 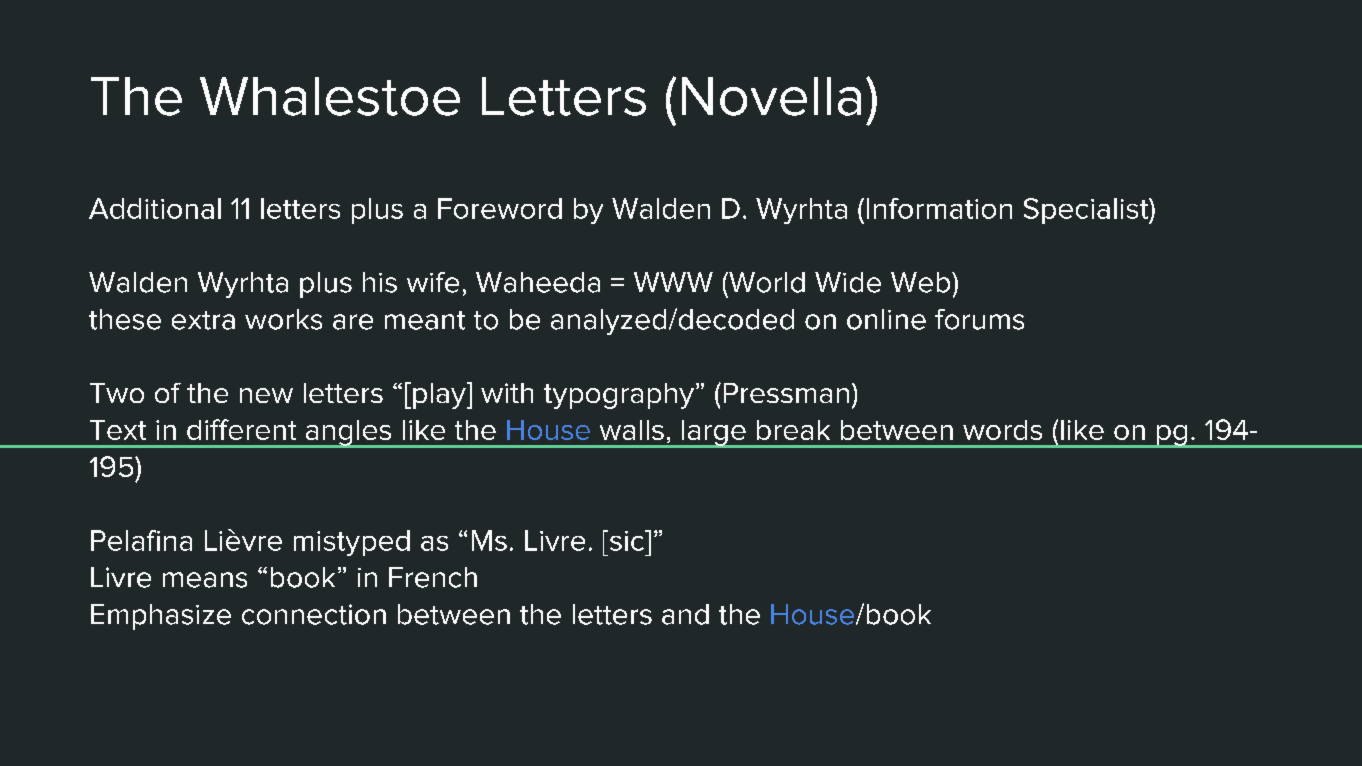 I want to click on WWW, so click(x=673, y=282).
